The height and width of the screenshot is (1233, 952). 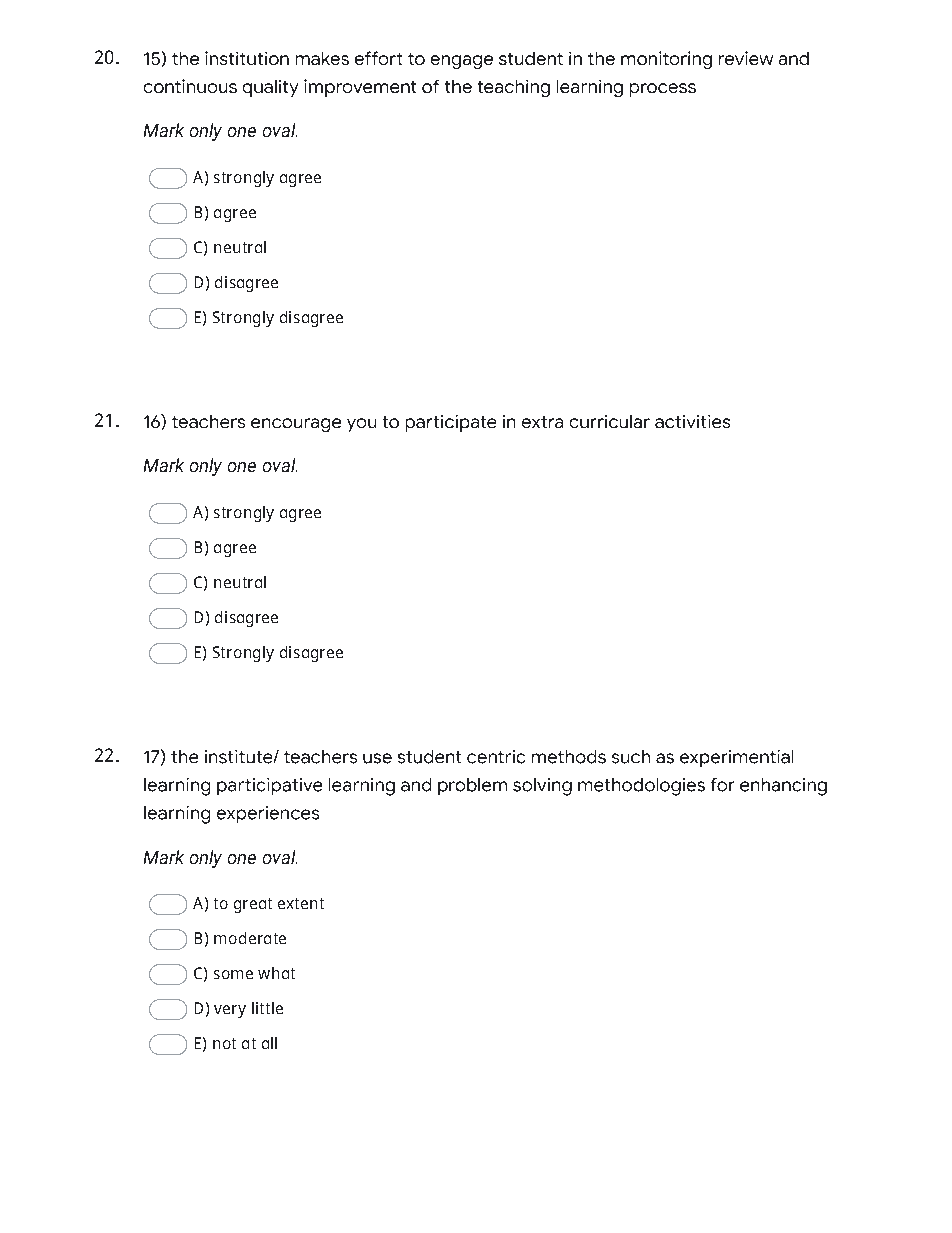 What do you see at coordinates (641, 787) in the screenshot?
I see `methodologies` at bounding box center [641, 787].
